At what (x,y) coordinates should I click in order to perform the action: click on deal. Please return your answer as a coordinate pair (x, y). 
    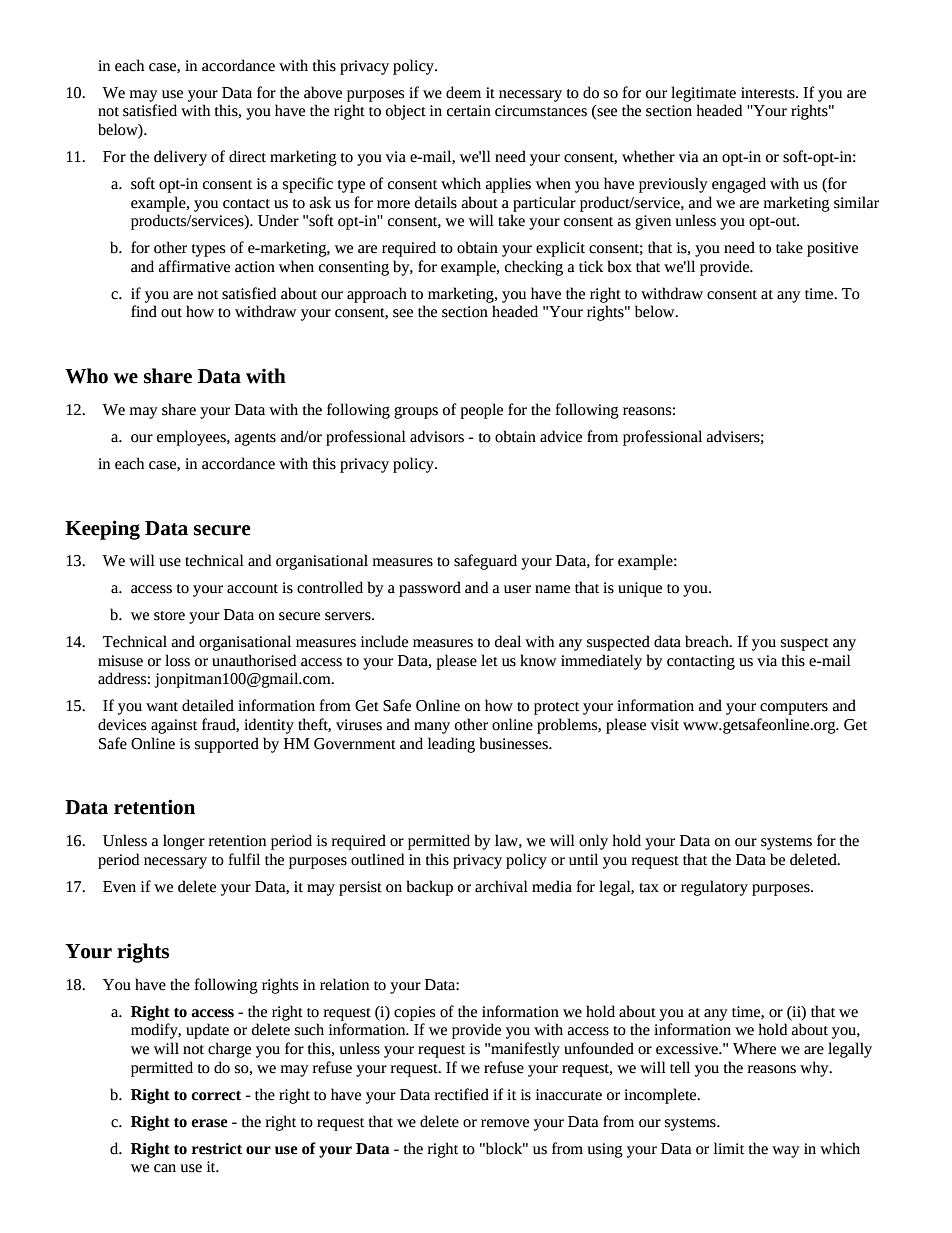
    Looking at the image, I should click on (508, 641).
